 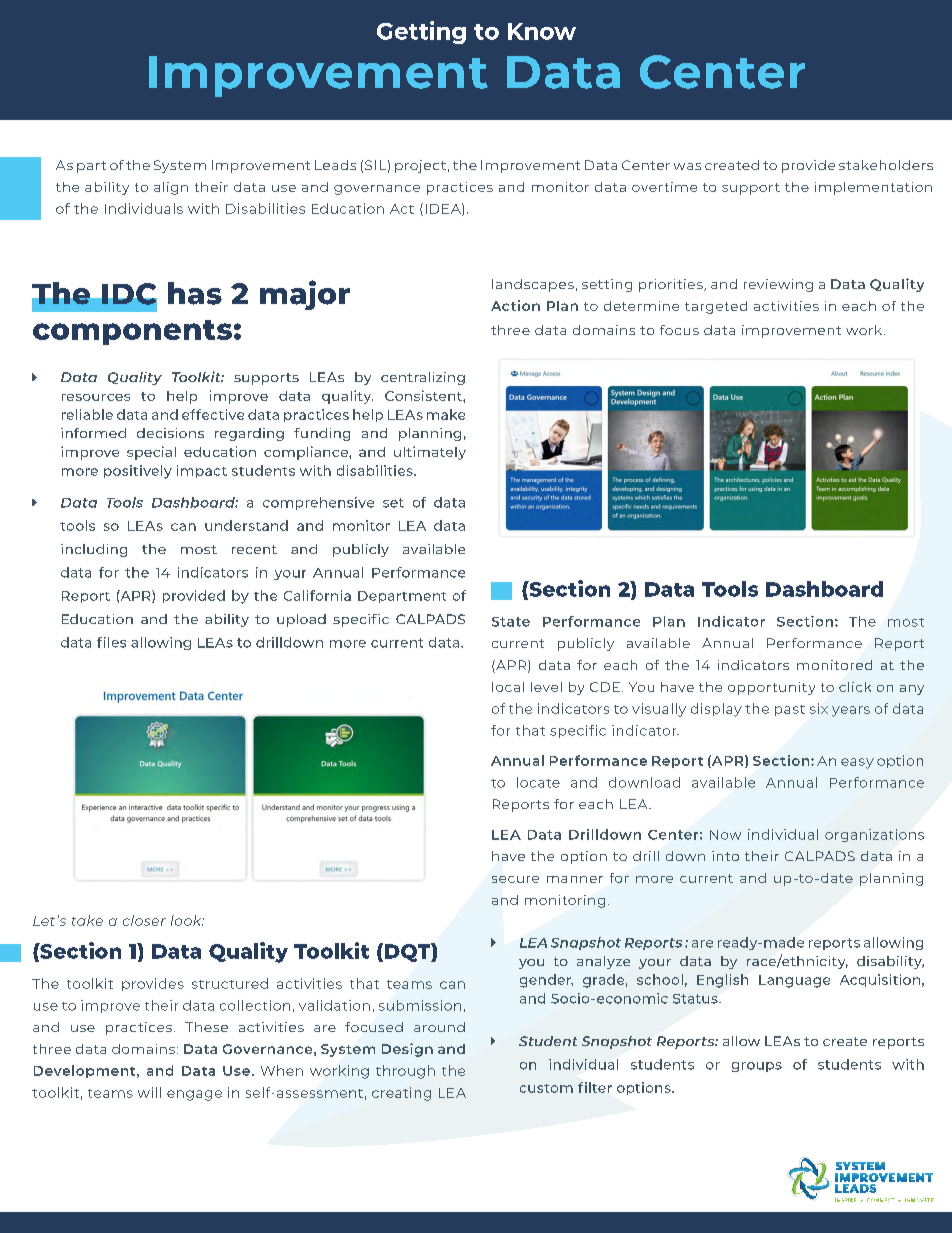 I want to click on organizations, so click(x=874, y=835).
